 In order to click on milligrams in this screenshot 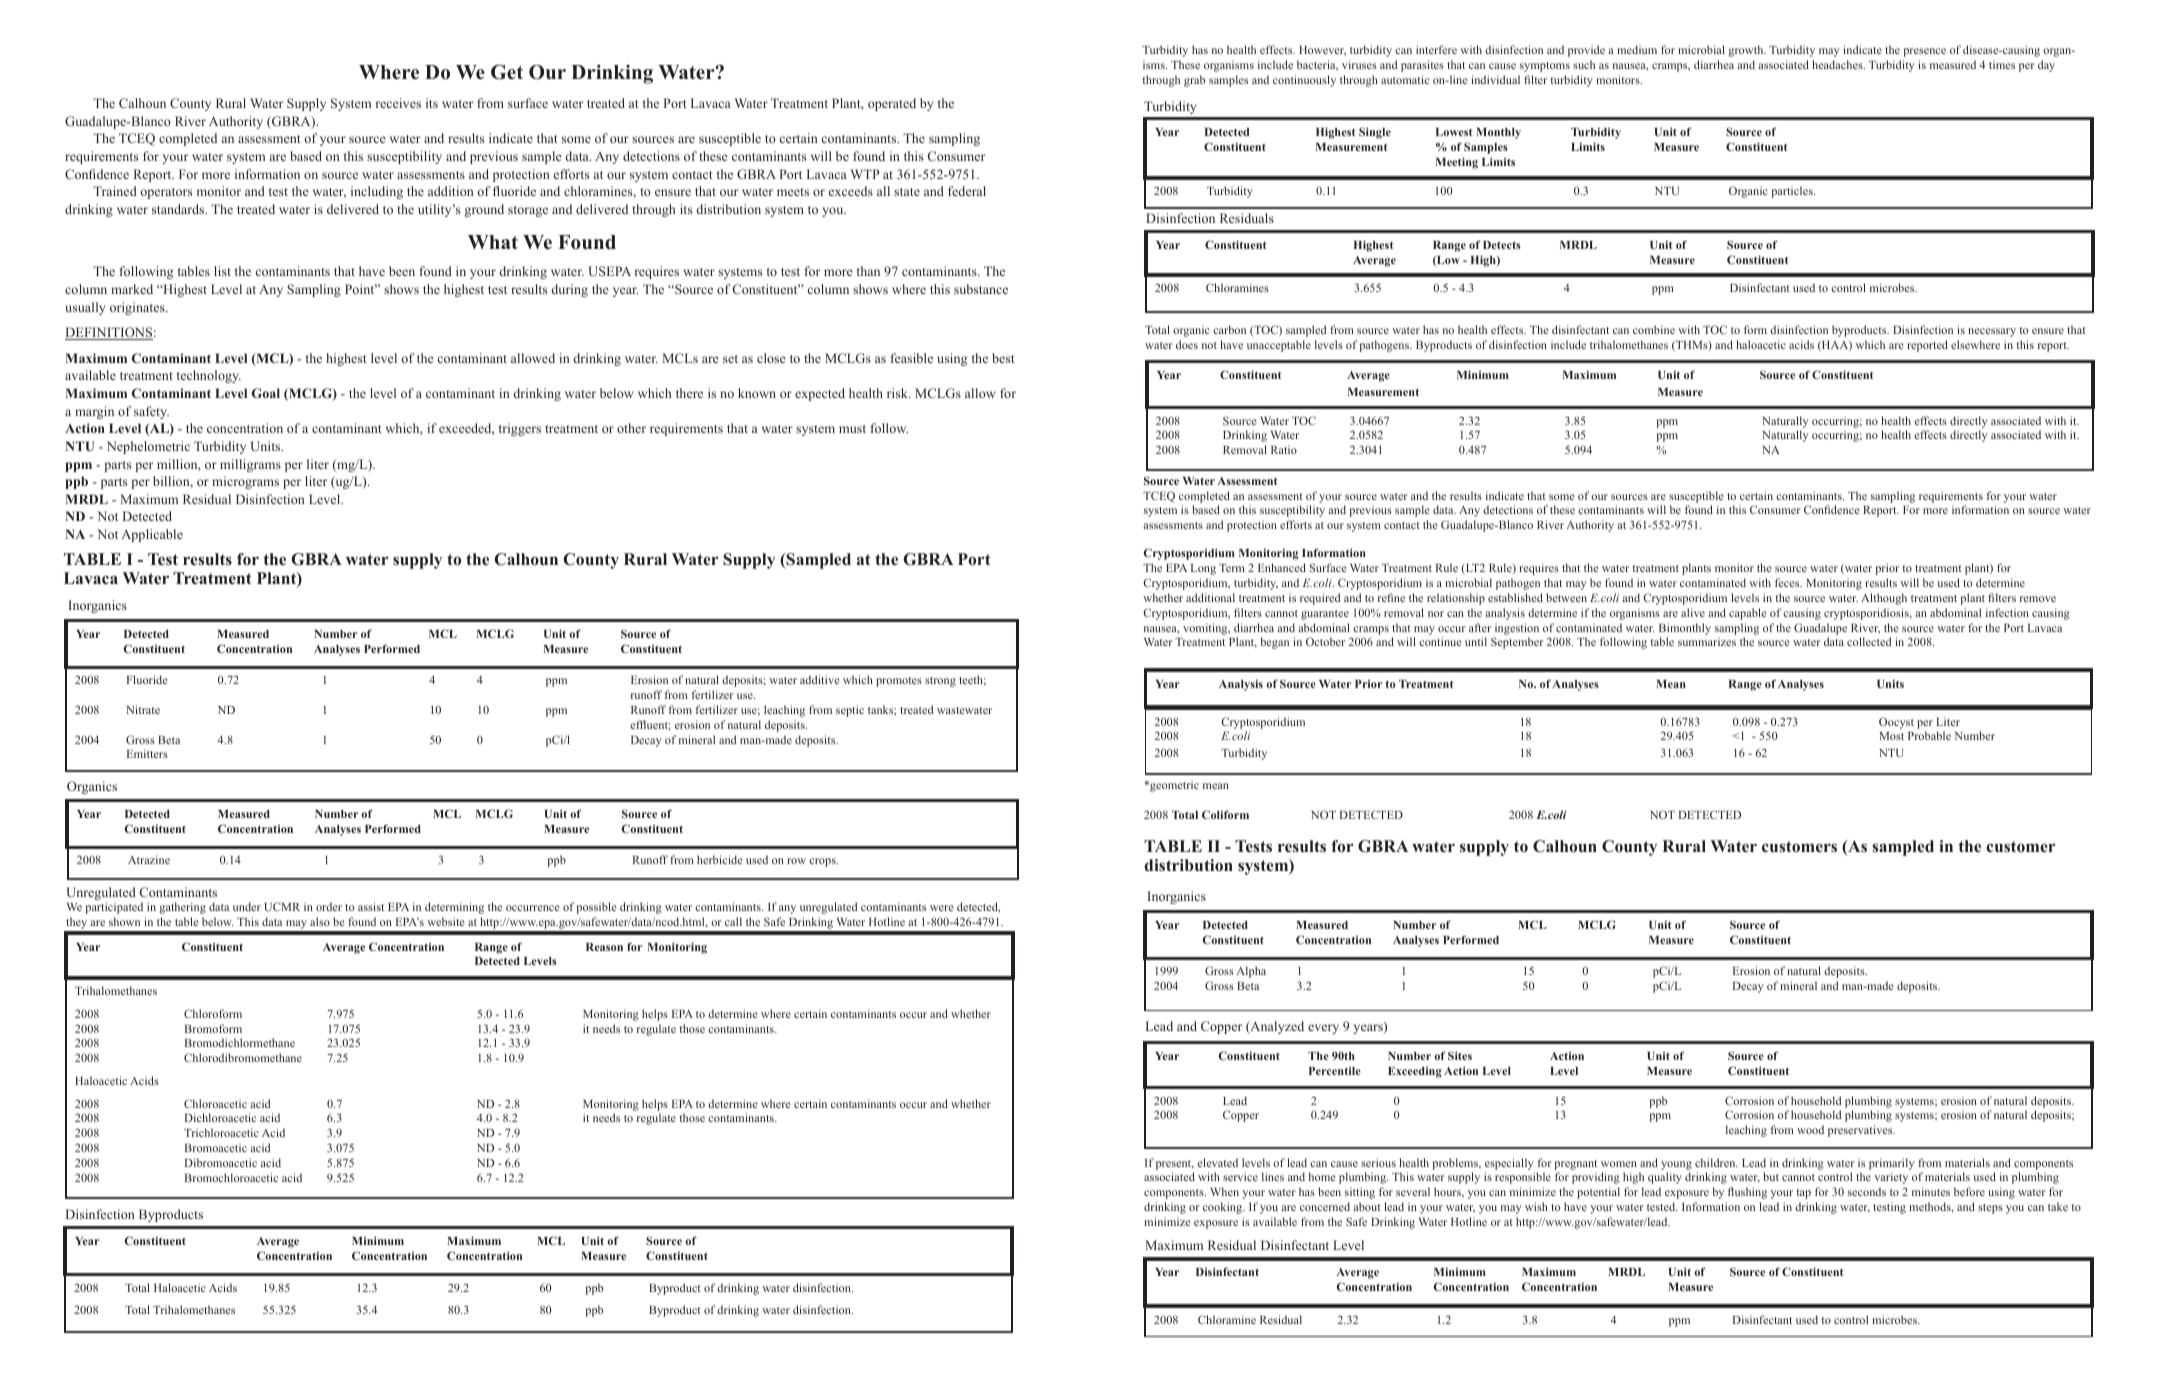, I will do `click(250, 465)`.
